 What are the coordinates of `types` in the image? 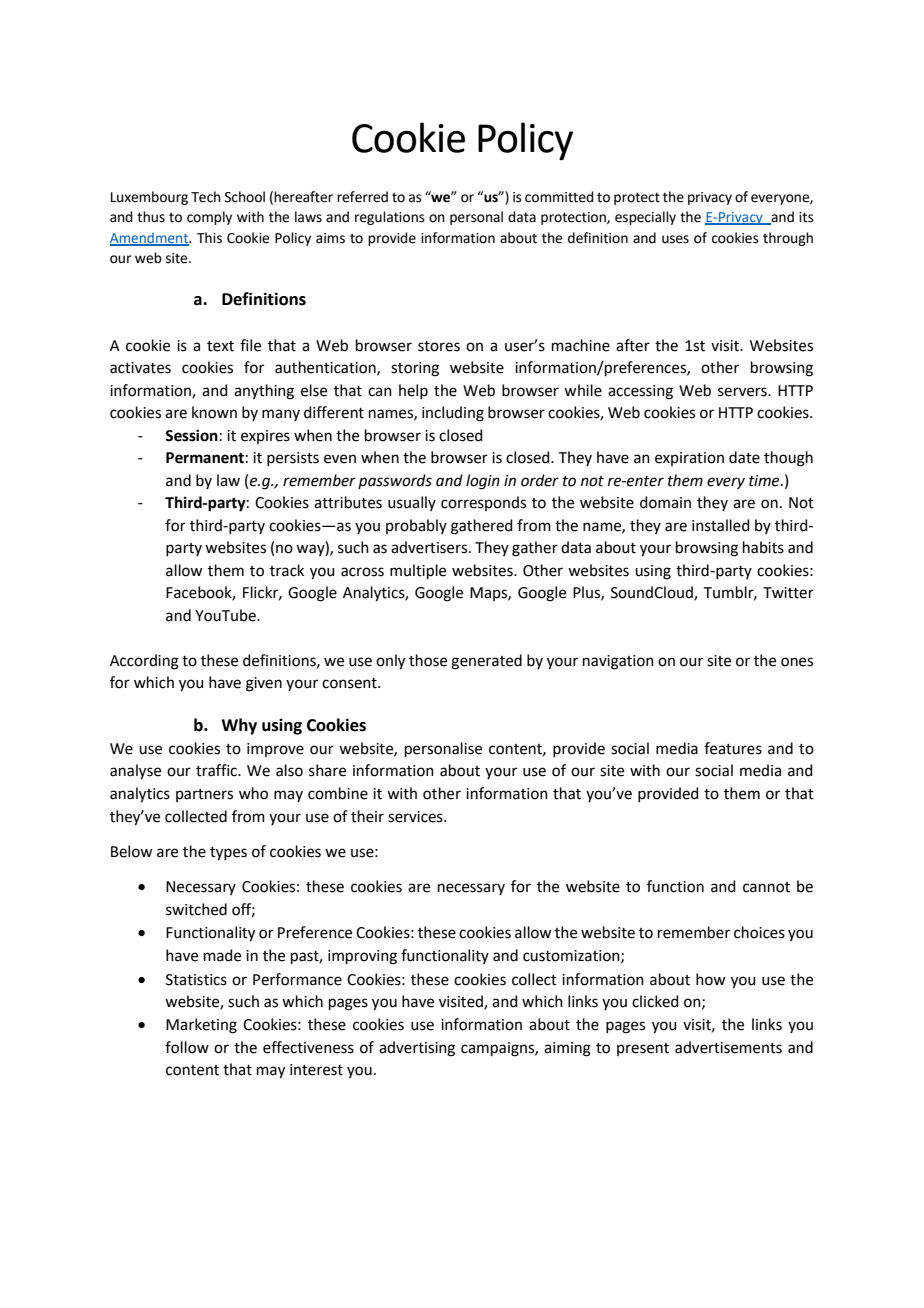 It's located at (228, 854).
